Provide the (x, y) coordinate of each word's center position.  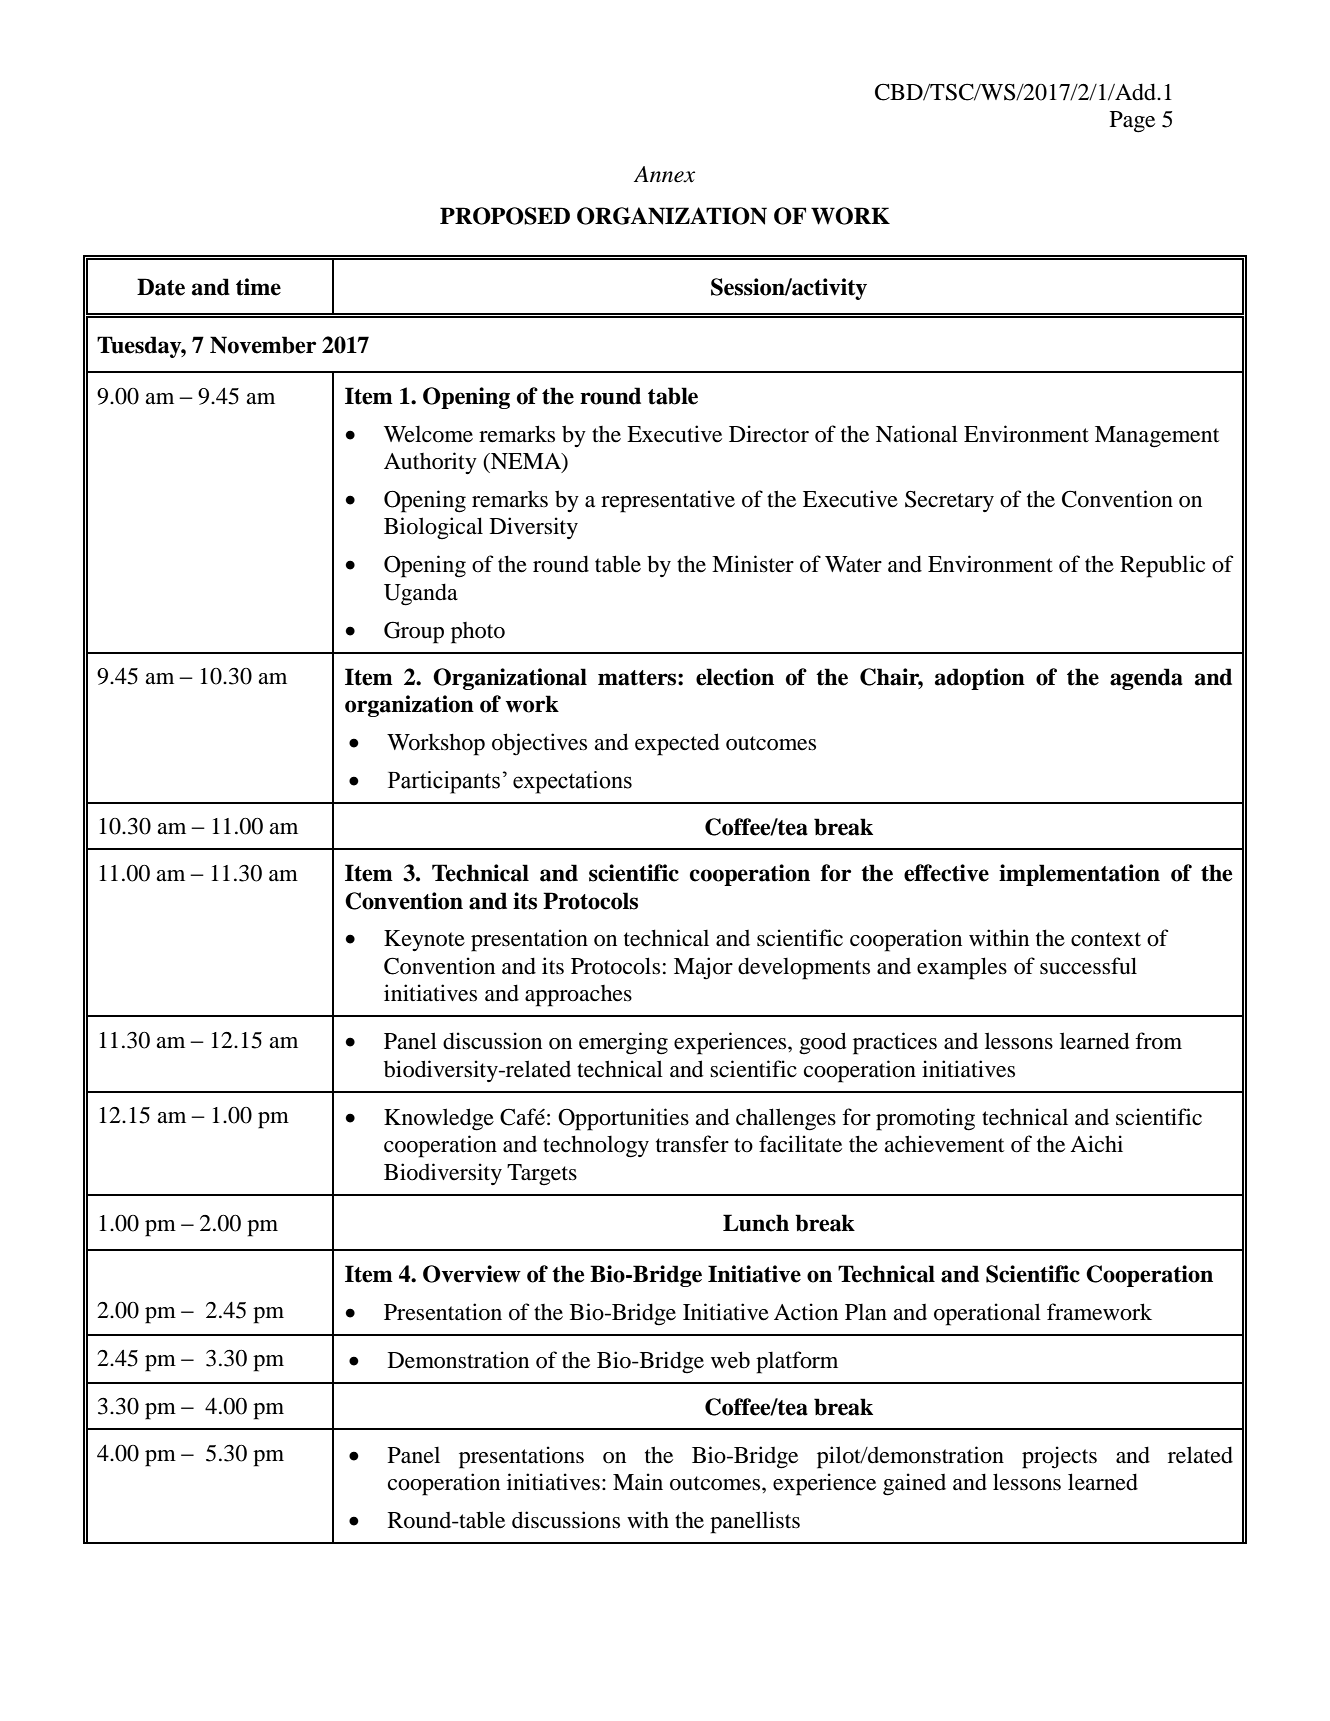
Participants (444, 782)
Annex (664, 174)
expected (677, 744)
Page (1132, 122)
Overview (472, 1274)
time (258, 287)
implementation (1079, 875)
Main (638, 1482)
